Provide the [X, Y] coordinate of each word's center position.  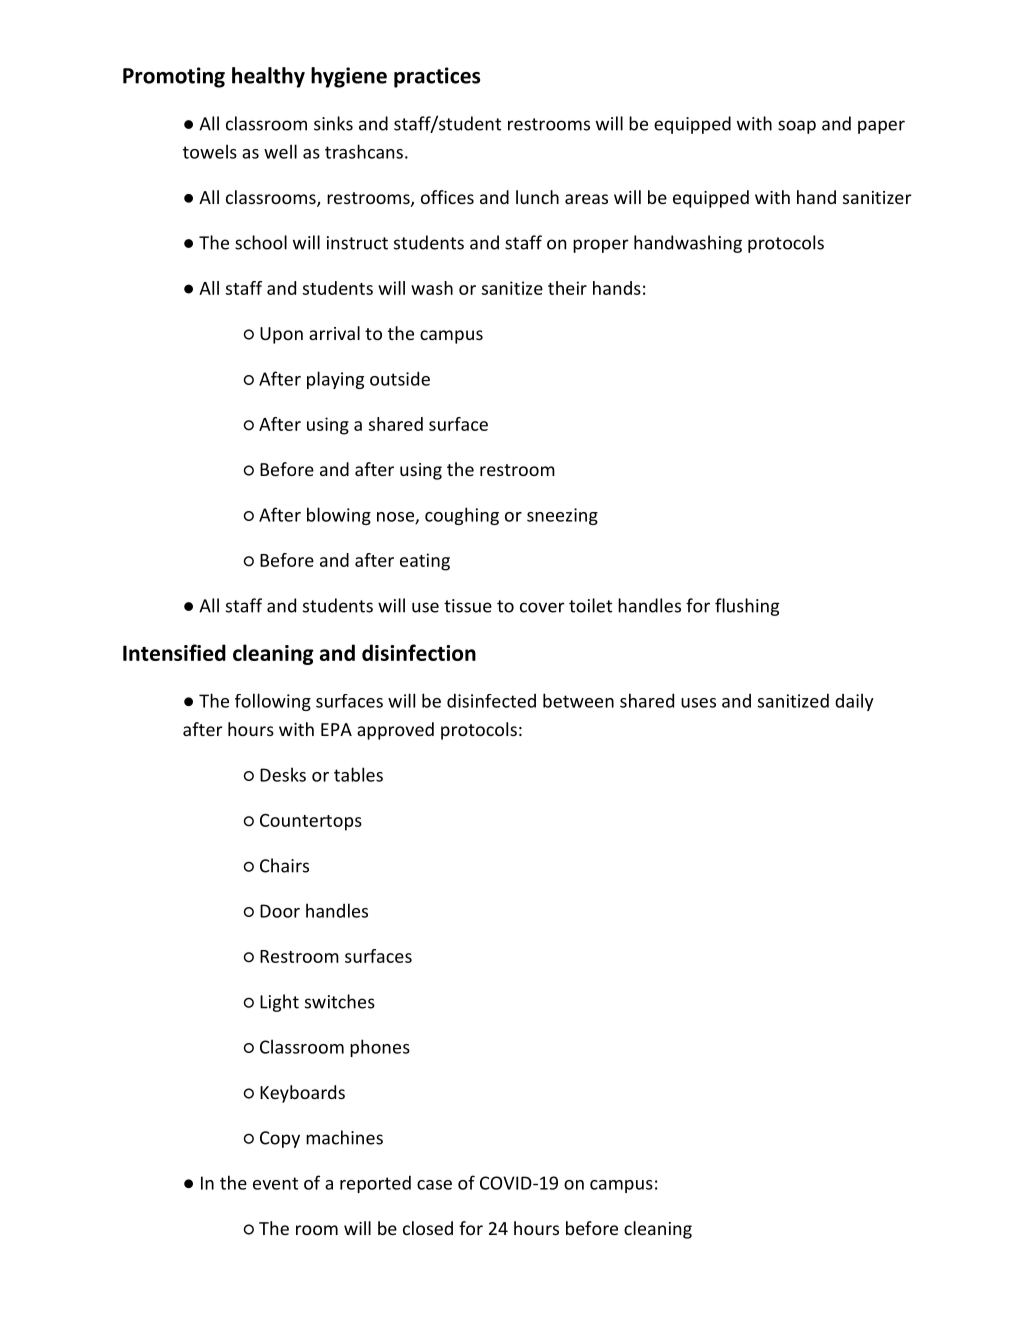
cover [542, 607]
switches [340, 1001]
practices [437, 77]
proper [601, 246]
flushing [747, 607]
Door [280, 911]
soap [797, 127]
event [275, 1183]
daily [854, 702]
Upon [281, 335]
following [273, 702]
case [434, 1185]
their [567, 288]
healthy [268, 77]
